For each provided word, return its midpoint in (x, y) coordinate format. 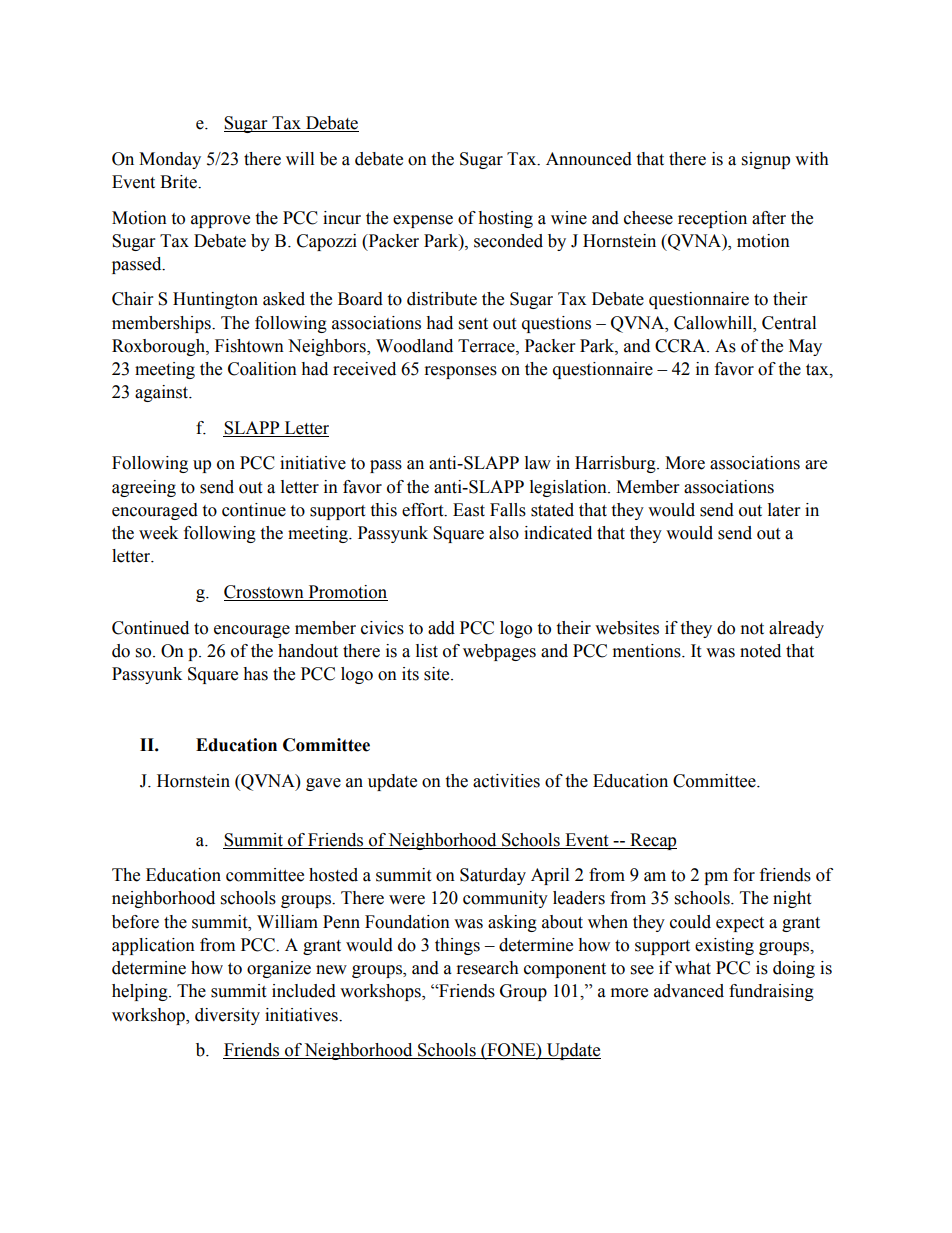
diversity (227, 1016)
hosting (505, 219)
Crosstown (265, 593)
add (441, 628)
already (796, 629)
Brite (179, 182)
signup (766, 160)
